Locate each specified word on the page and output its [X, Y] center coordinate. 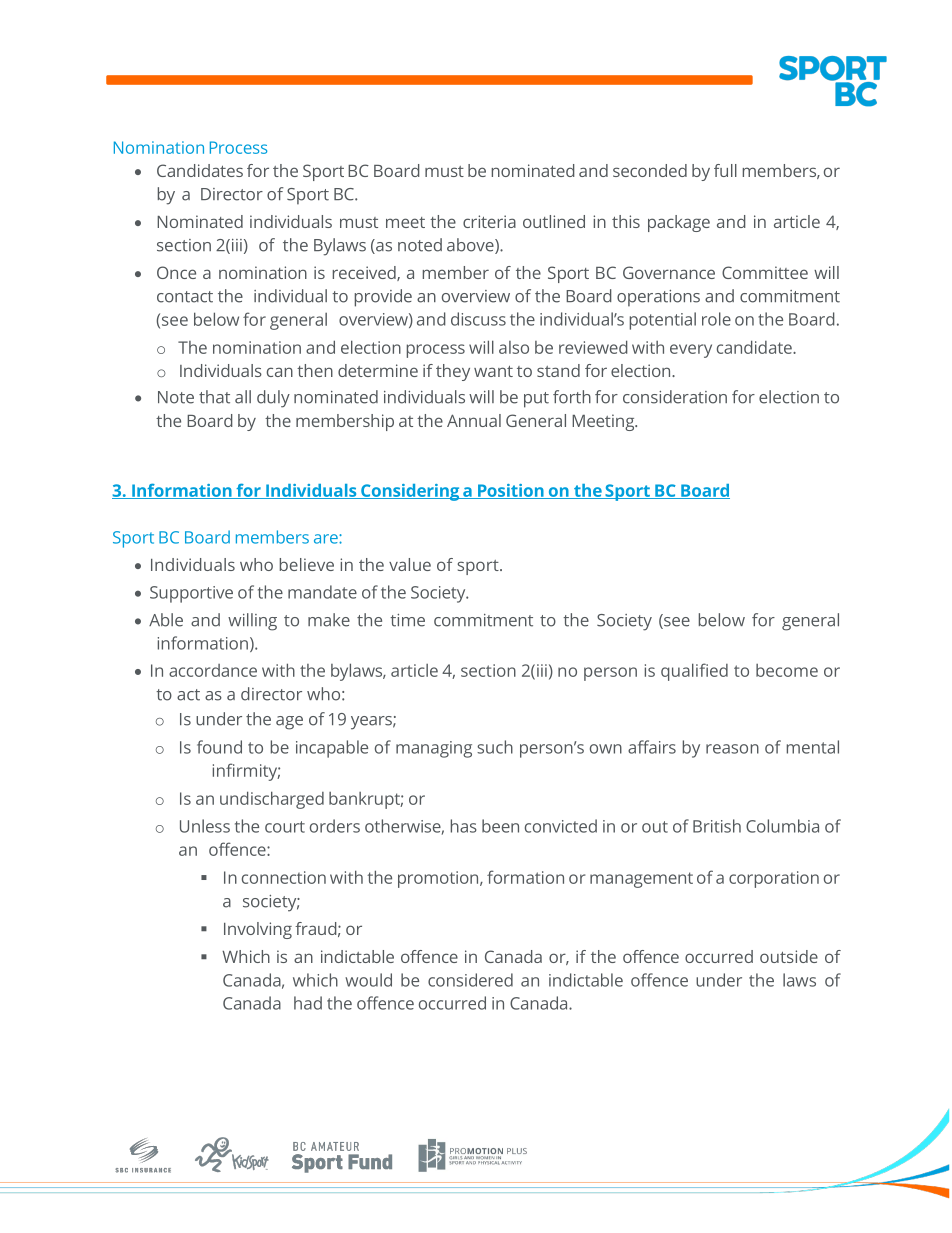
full [725, 170]
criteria [489, 221]
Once [176, 272]
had [308, 1003]
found [219, 747]
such [495, 747]
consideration [675, 397]
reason [732, 749]
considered [470, 980]
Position [510, 491]
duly [273, 399]
